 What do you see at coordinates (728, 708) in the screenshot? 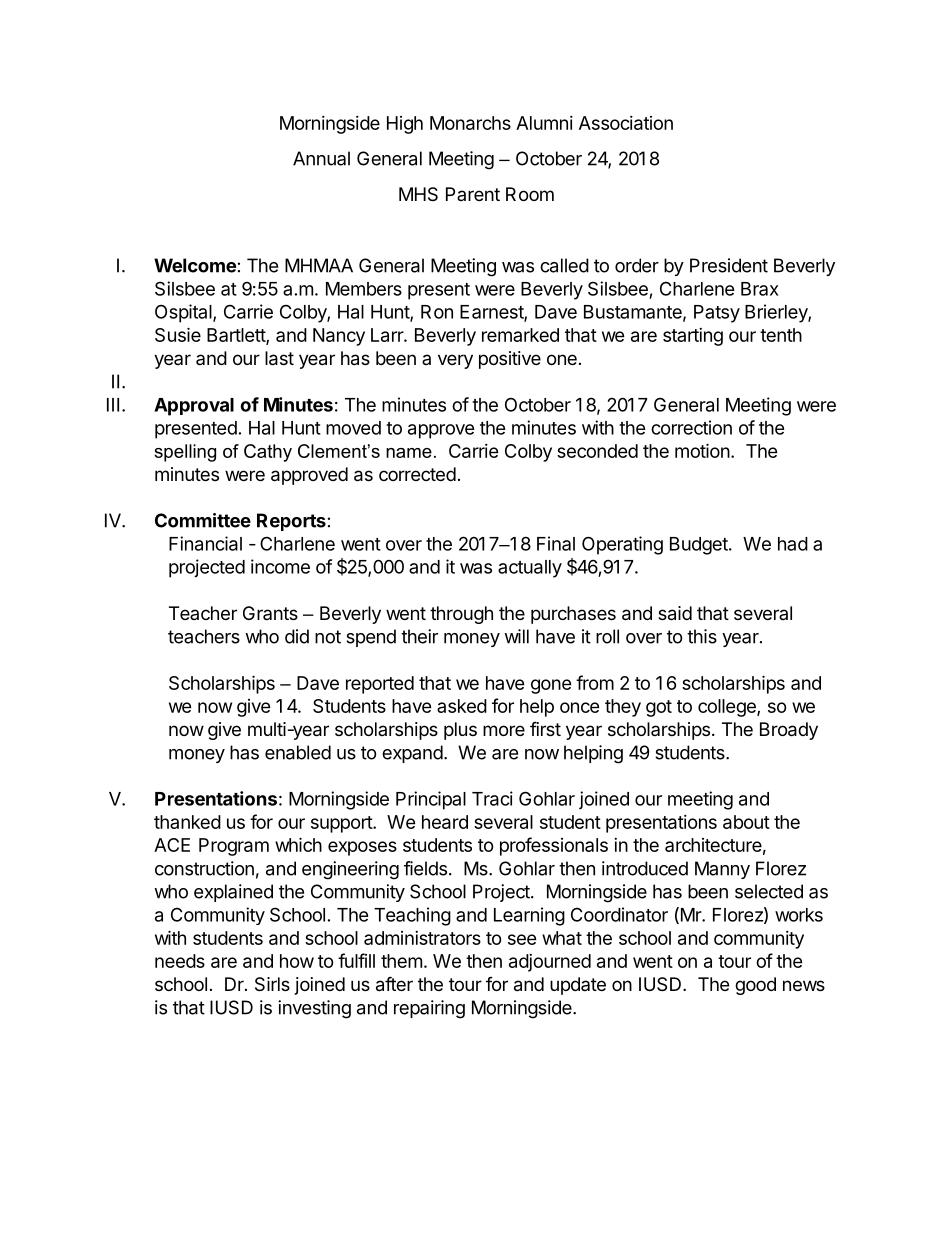
I see `college` at bounding box center [728, 708].
